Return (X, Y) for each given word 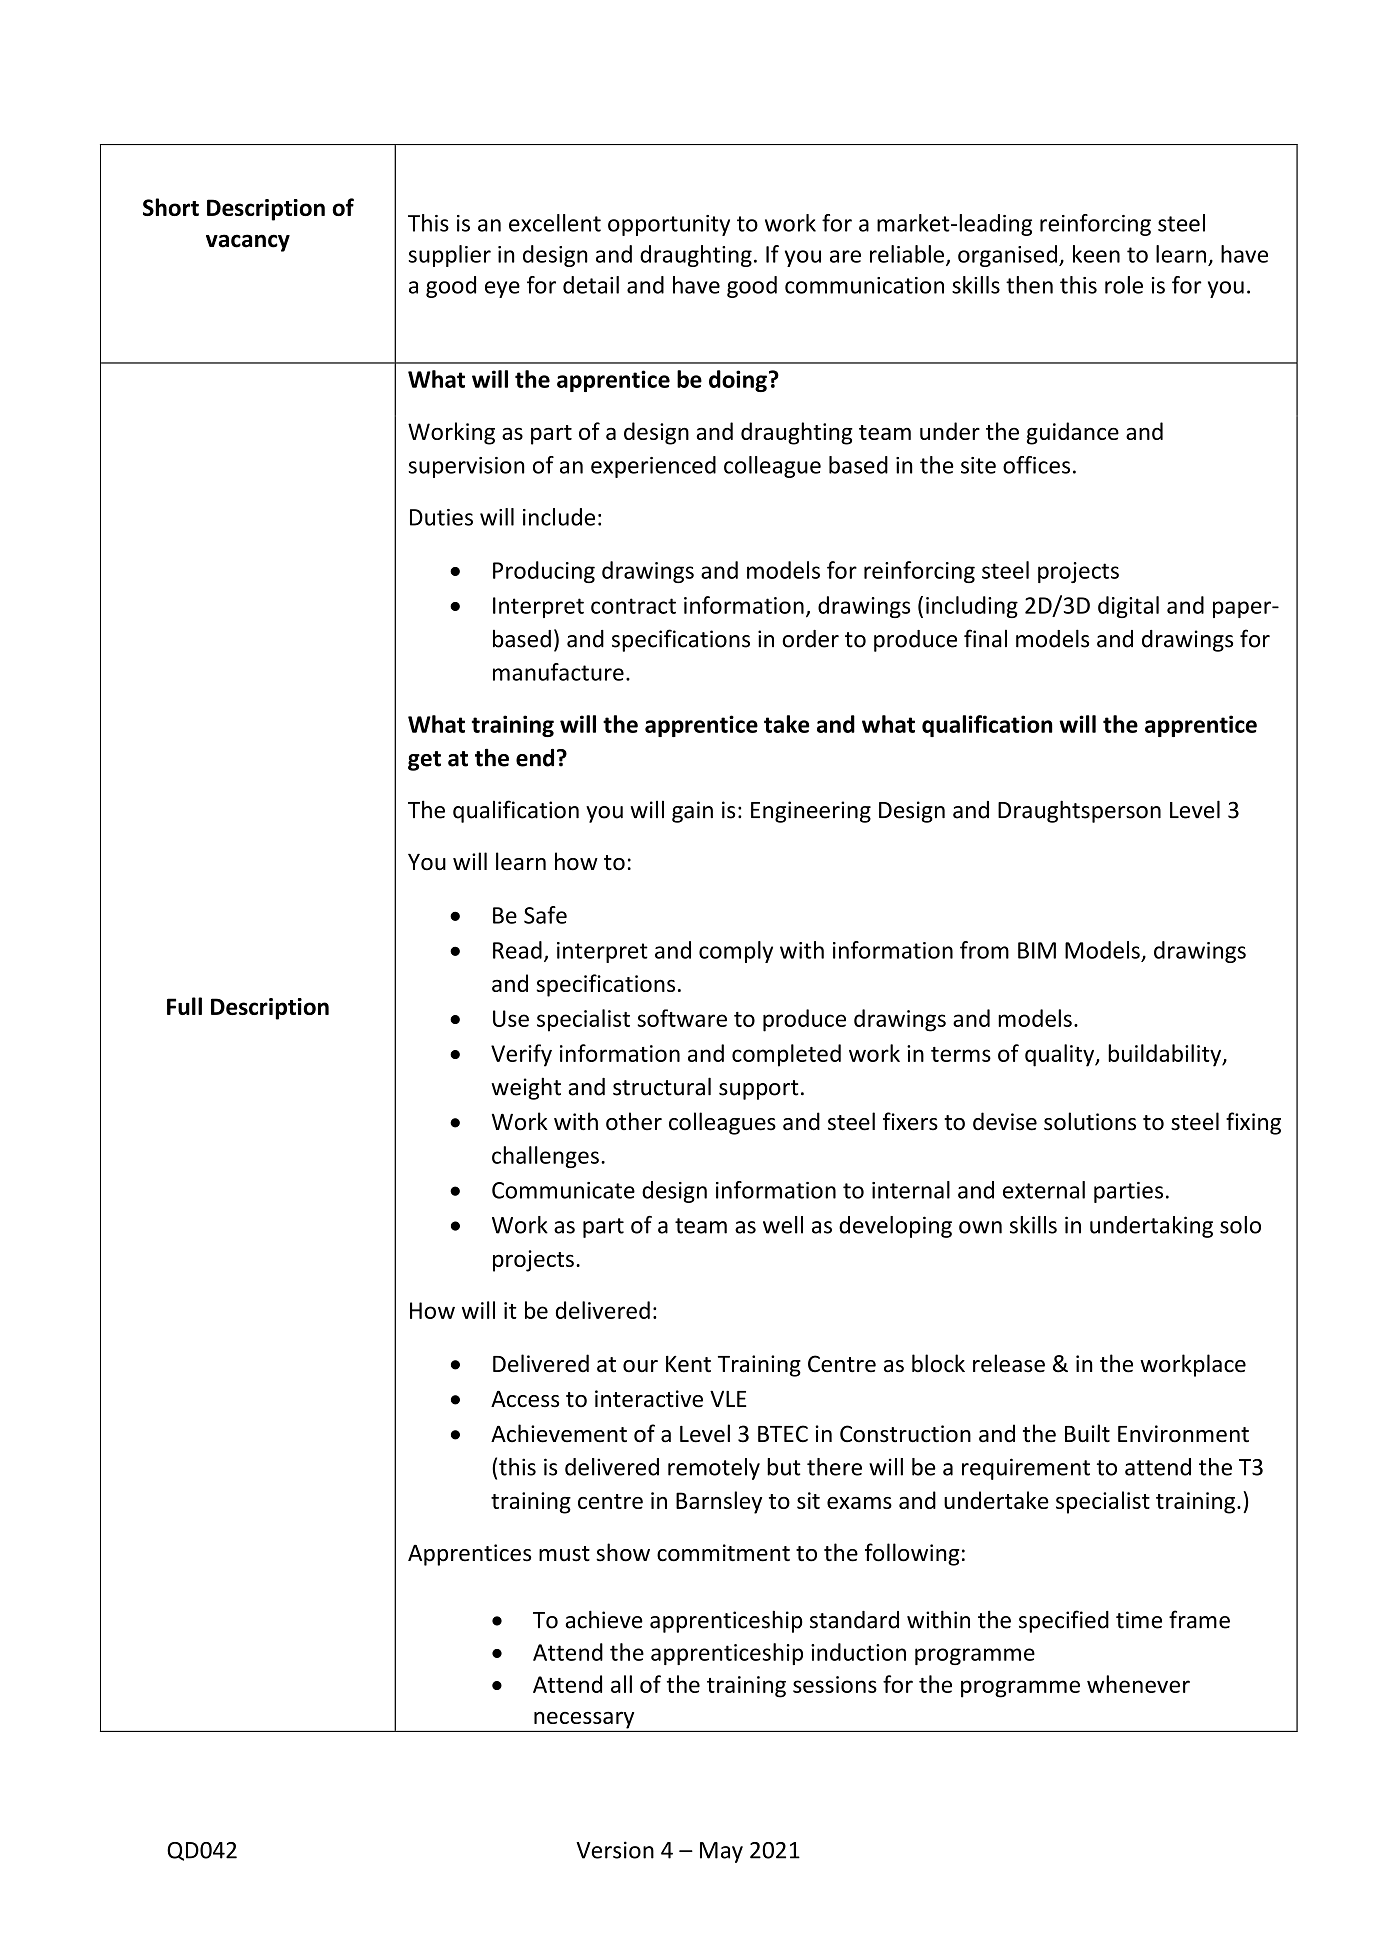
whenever (1138, 1684)
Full (184, 1006)
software (682, 1018)
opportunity (669, 225)
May (721, 1852)
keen (1096, 254)
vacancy (248, 243)
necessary (584, 1720)
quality (1061, 1055)
